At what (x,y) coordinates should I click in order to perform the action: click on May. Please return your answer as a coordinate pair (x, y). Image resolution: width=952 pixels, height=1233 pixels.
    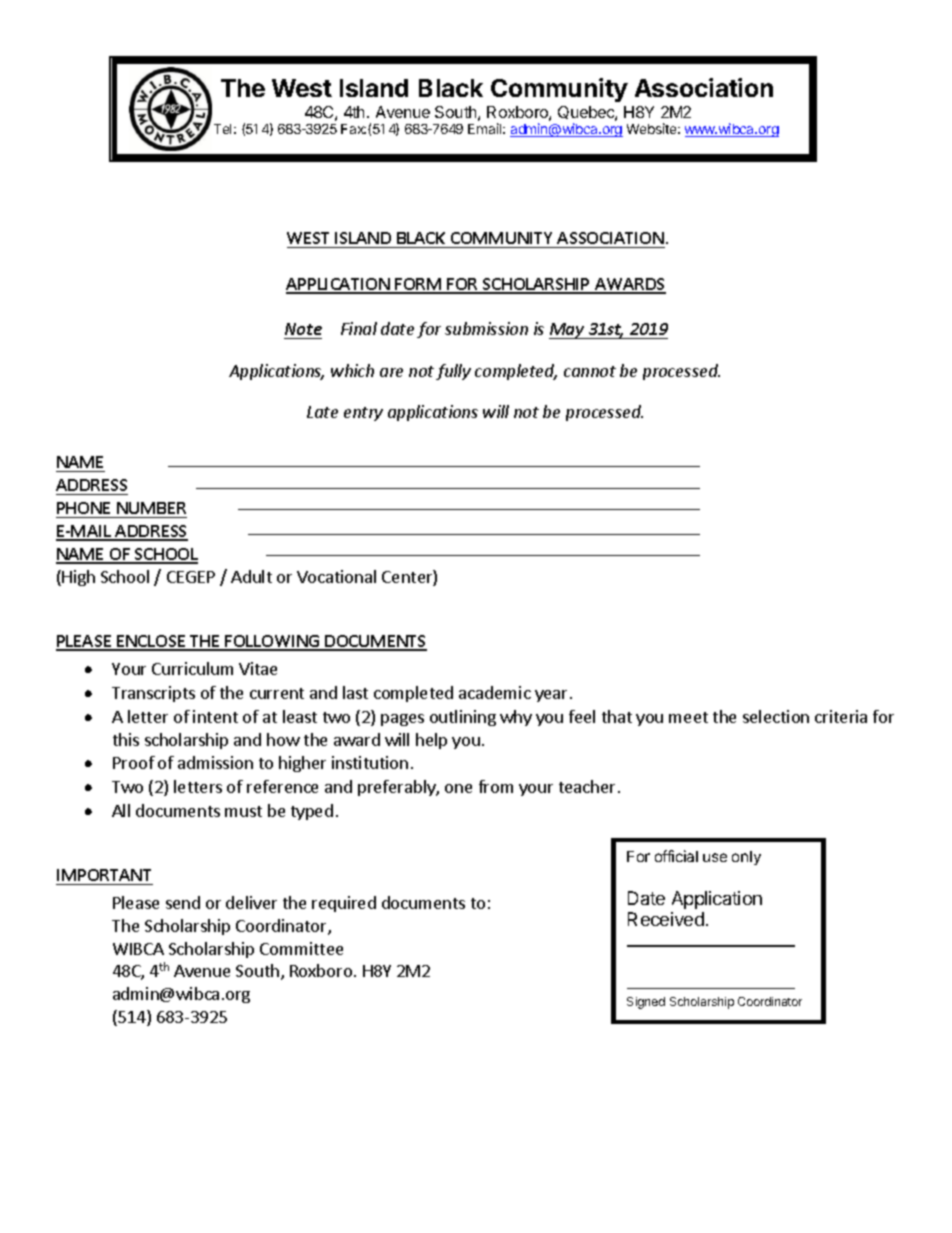
    Looking at the image, I should click on (568, 331).
